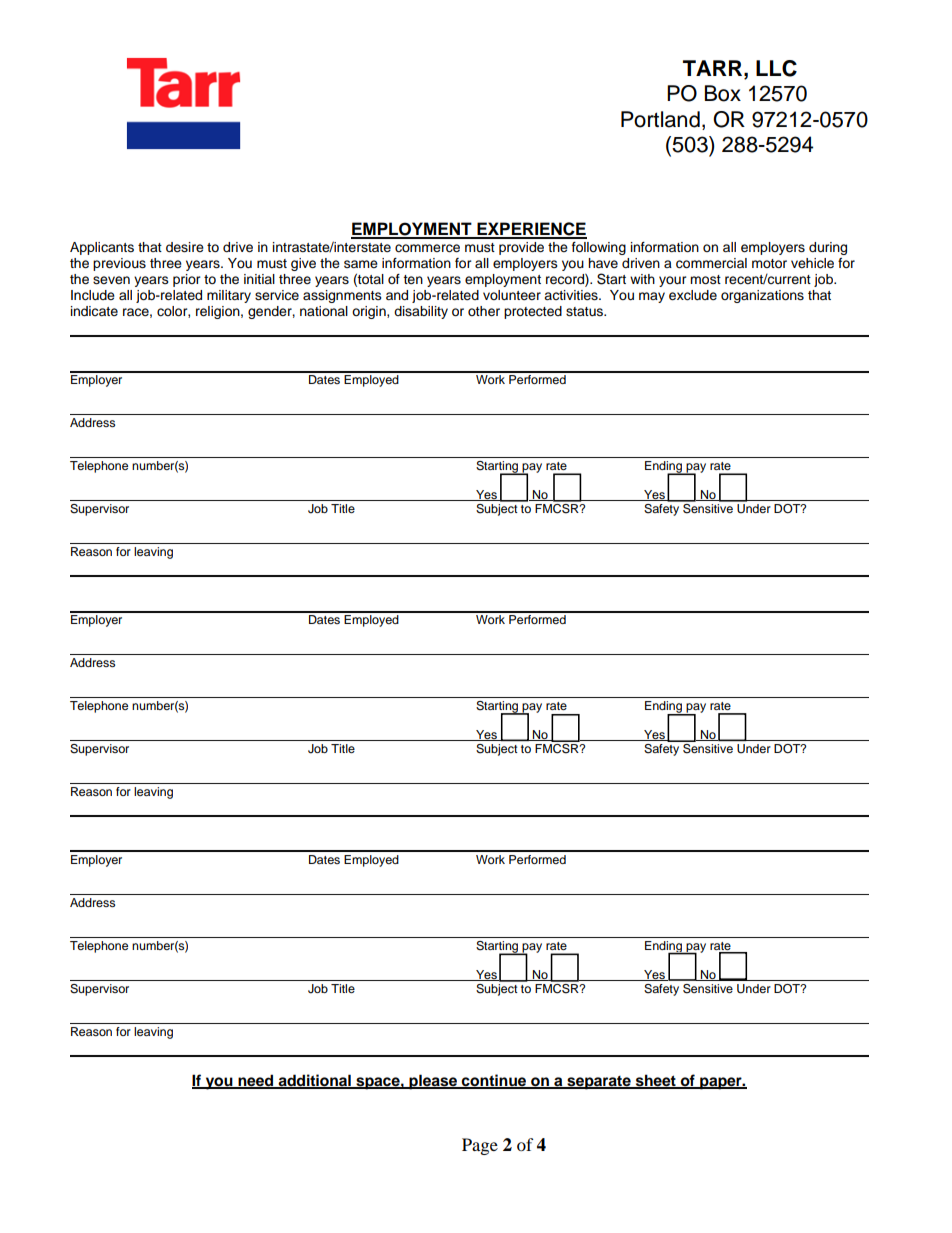 This image has width=952, height=1233. Describe the element at coordinates (531, 230) in the image. I see `EXPERIENCE` at that location.
